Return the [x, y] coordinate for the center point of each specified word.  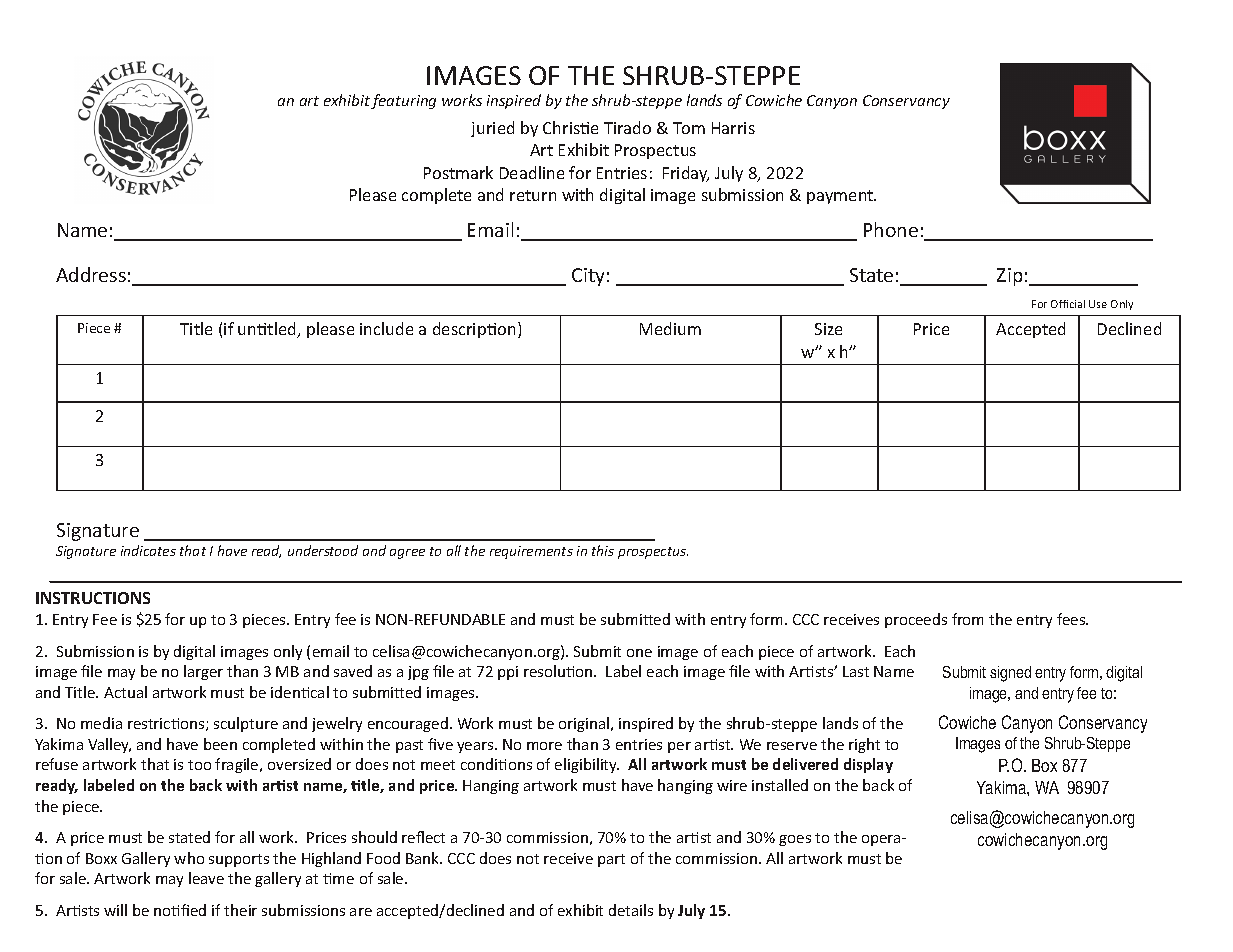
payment [841, 197]
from [967, 619]
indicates [148, 550]
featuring [403, 101]
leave [206, 878]
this [603, 550]
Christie [570, 127]
